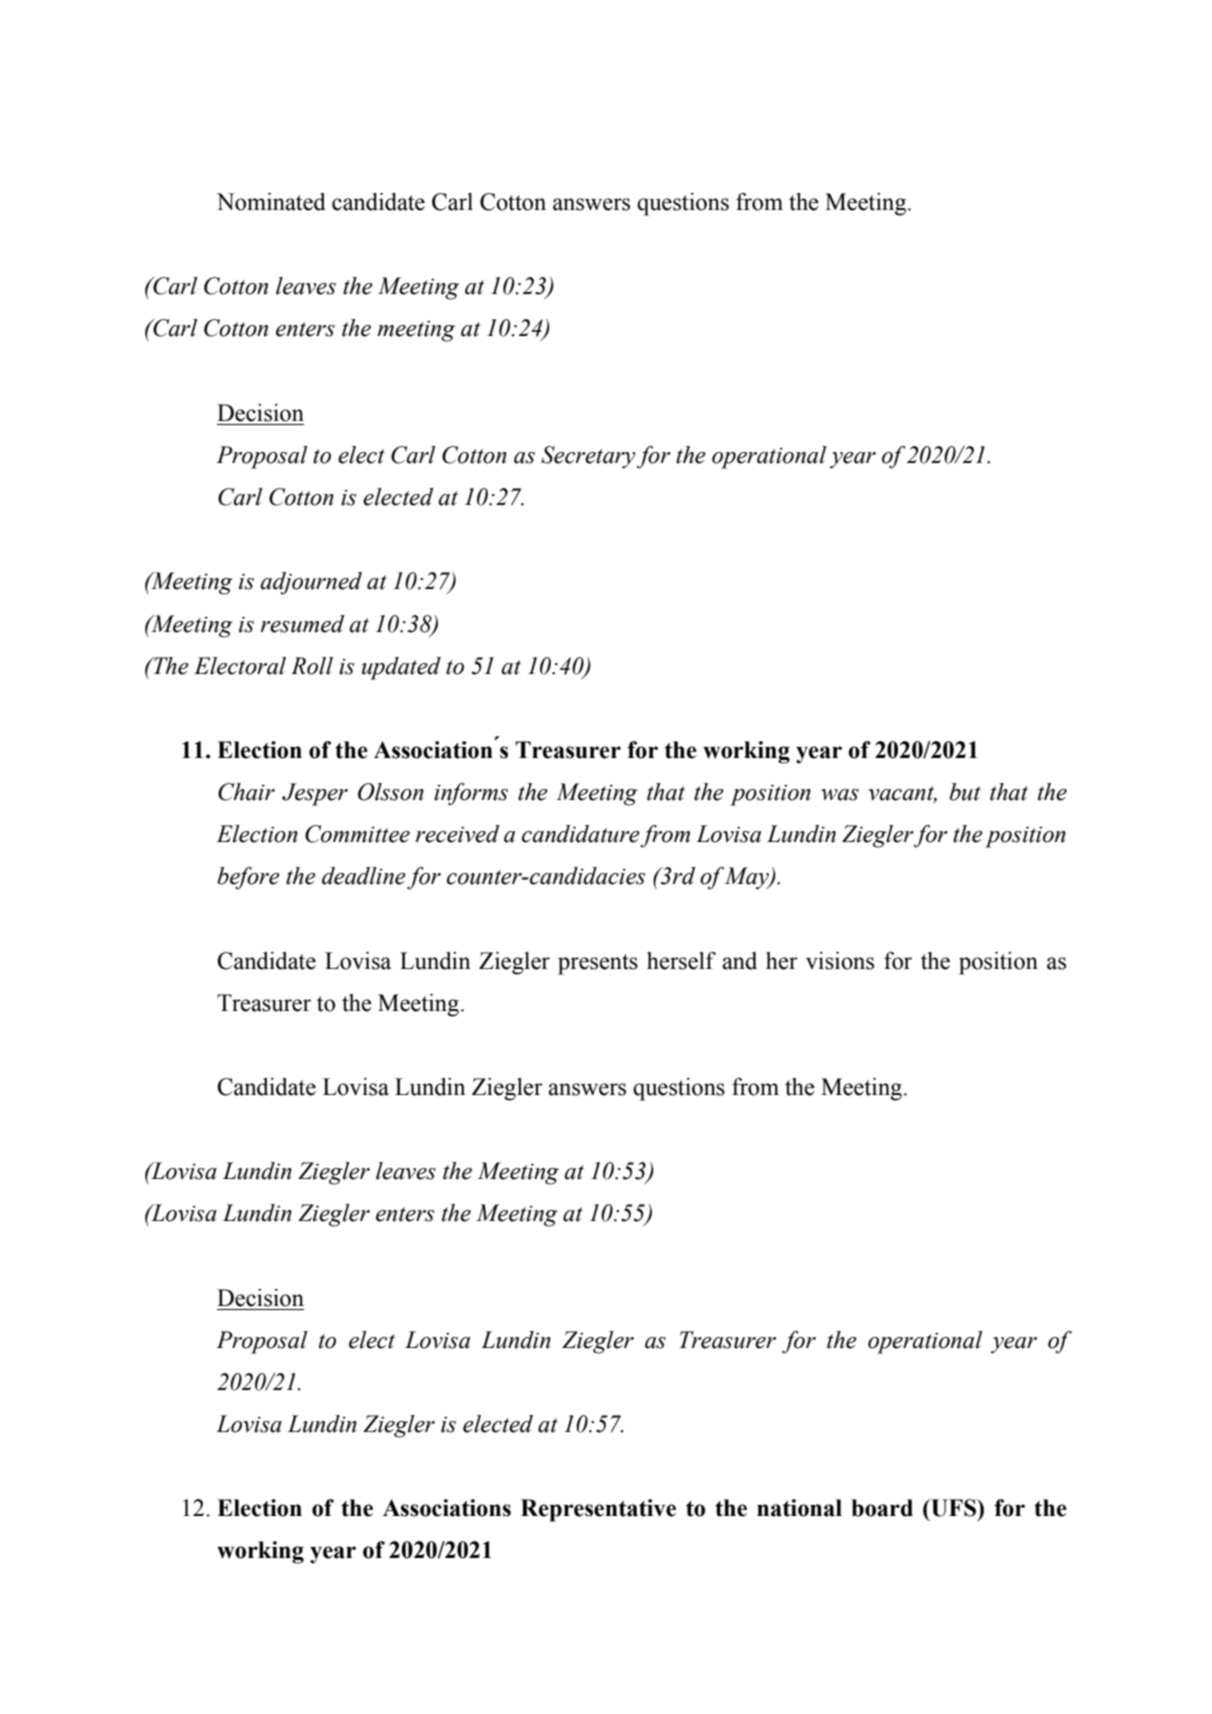 Image resolution: width=1212 pixels, height=1714 pixels. I want to click on Nominated, so click(271, 202).
